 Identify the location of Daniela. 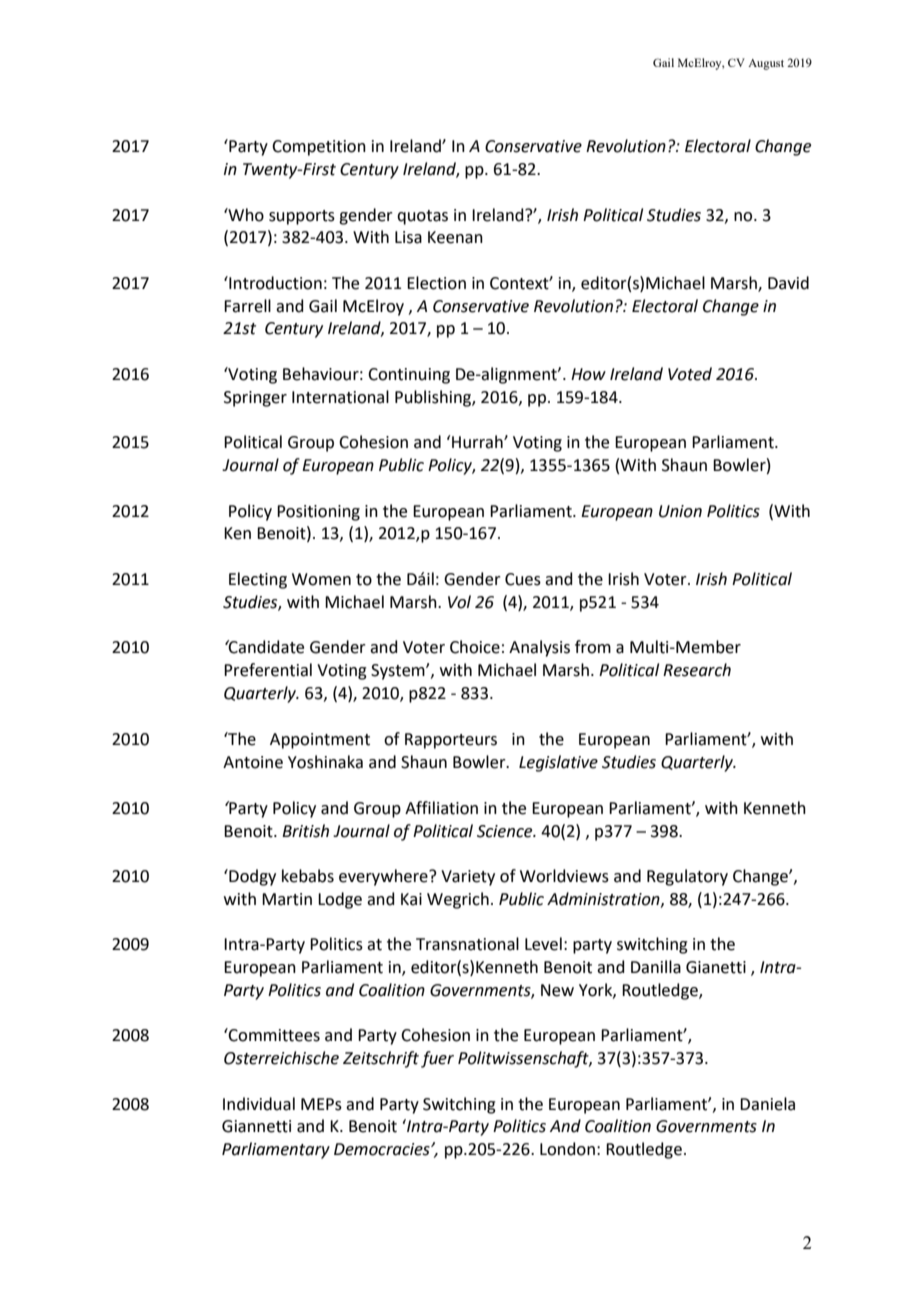
(767, 1104).
